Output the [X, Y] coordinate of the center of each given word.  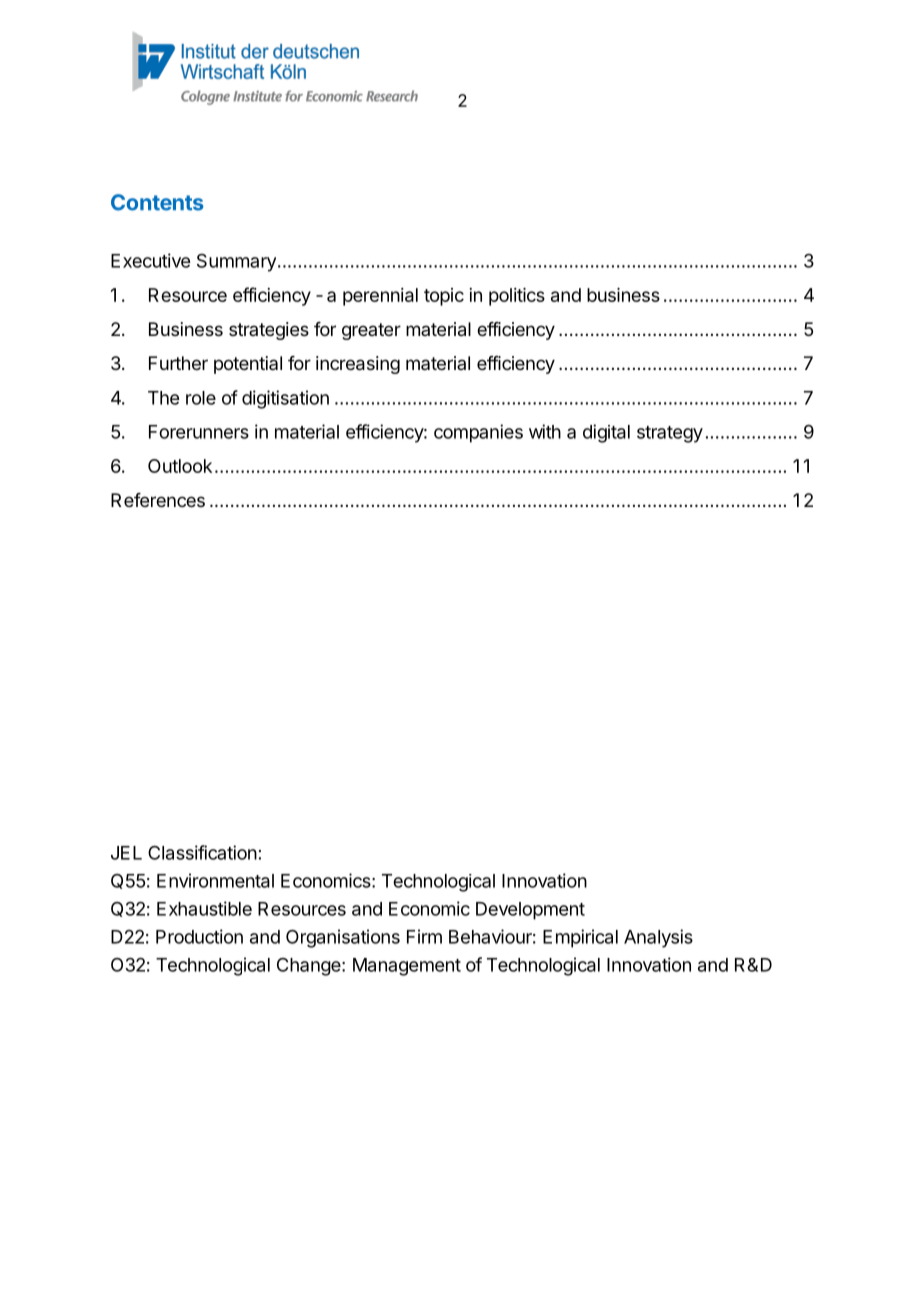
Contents [157, 202]
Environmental [215, 880]
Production [199, 936]
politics [517, 297]
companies [478, 433]
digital [606, 433]
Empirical [580, 938]
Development [530, 911]
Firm [424, 936]
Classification [202, 852]
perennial [380, 297]
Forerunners [199, 432]
